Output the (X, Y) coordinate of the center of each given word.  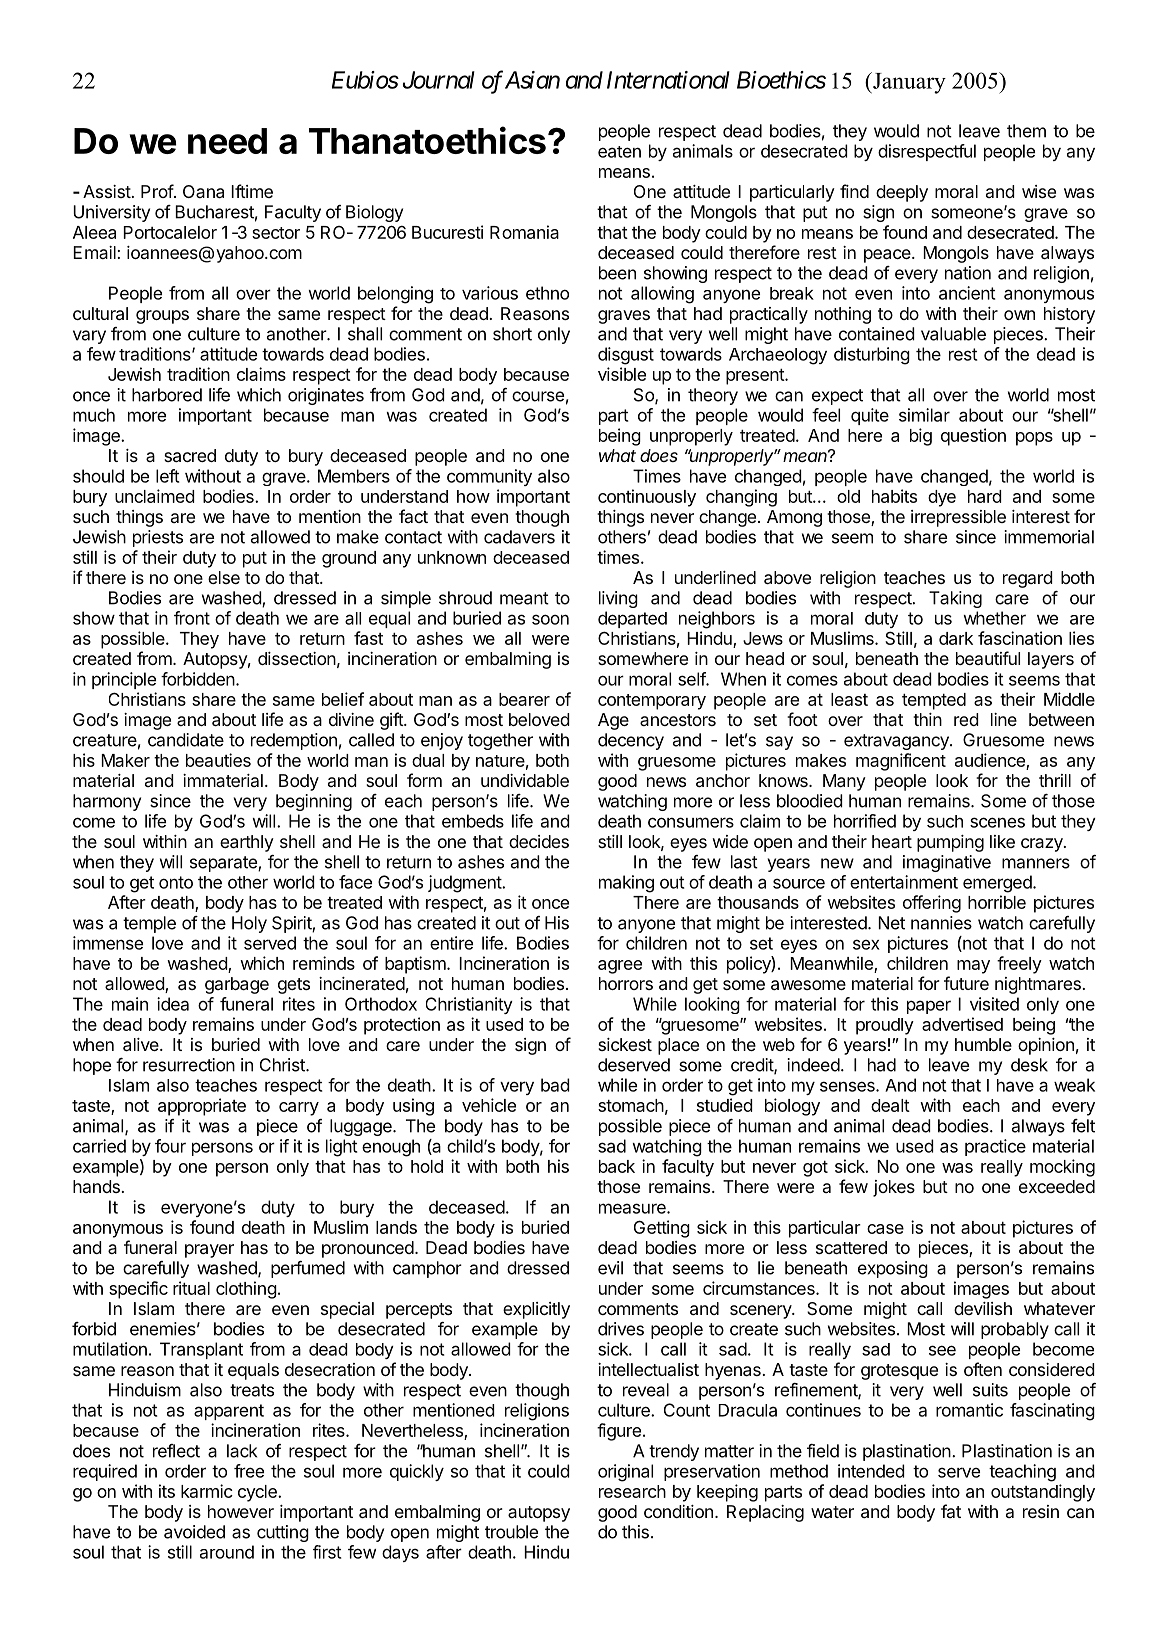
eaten (619, 152)
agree (620, 967)
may (973, 967)
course (538, 396)
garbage (237, 985)
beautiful (988, 658)
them (1026, 131)
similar (924, 415)
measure (633, 1208)
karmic (207, 1491)
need (227, 141)
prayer (209, 1251)
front (192, 618)
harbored (167, 395)
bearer (524, 699)
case (885, 1229)
